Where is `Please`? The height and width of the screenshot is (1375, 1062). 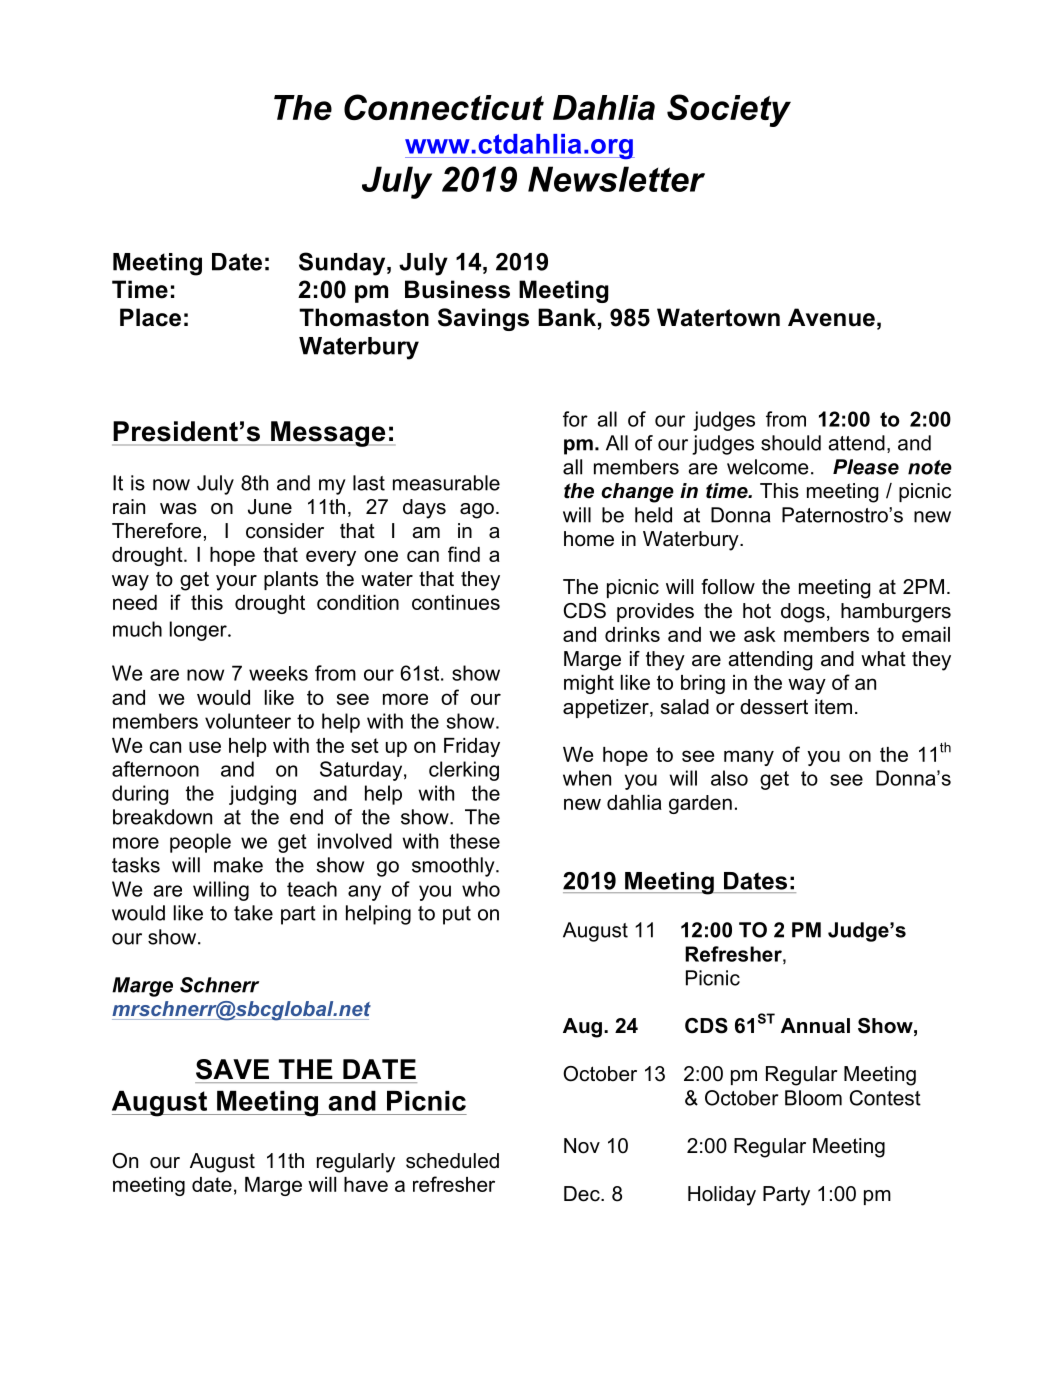 Please is located at coordinates (866, 467).
